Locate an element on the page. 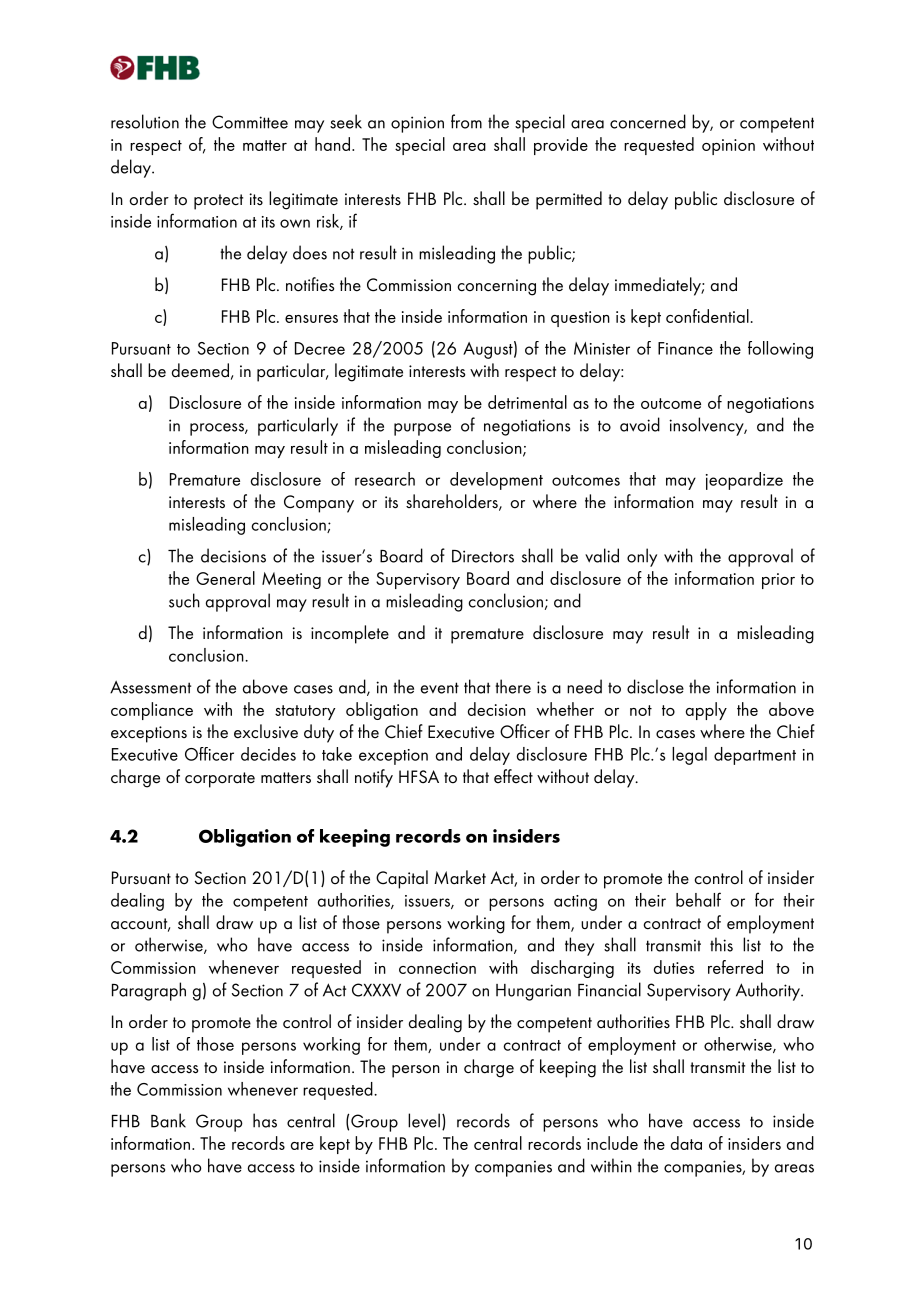 The height and width of the document is (1308, 924). has is located at coordinates (265, 1120).
